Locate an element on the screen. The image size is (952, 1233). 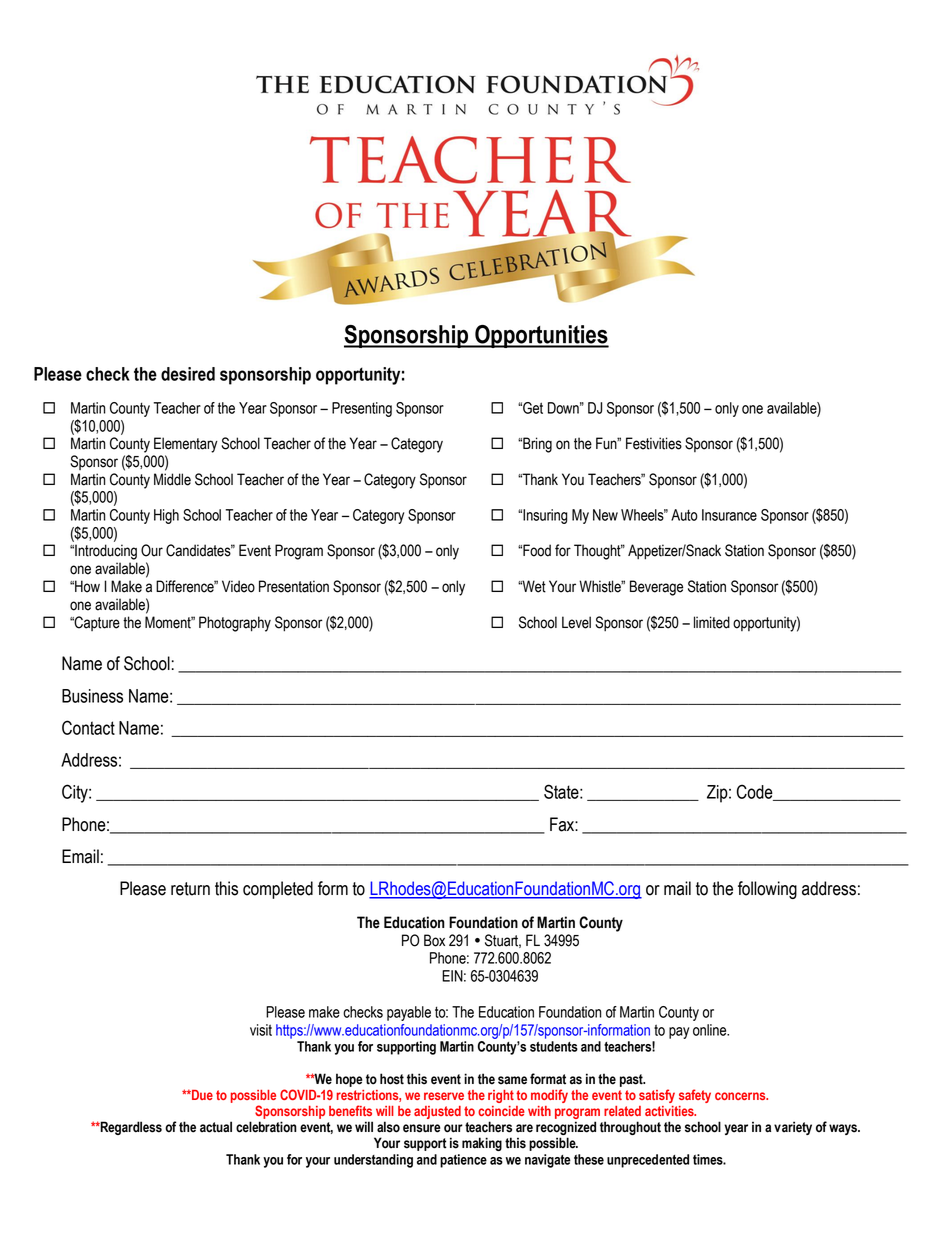
making is located at coordinates (482, 1144).
